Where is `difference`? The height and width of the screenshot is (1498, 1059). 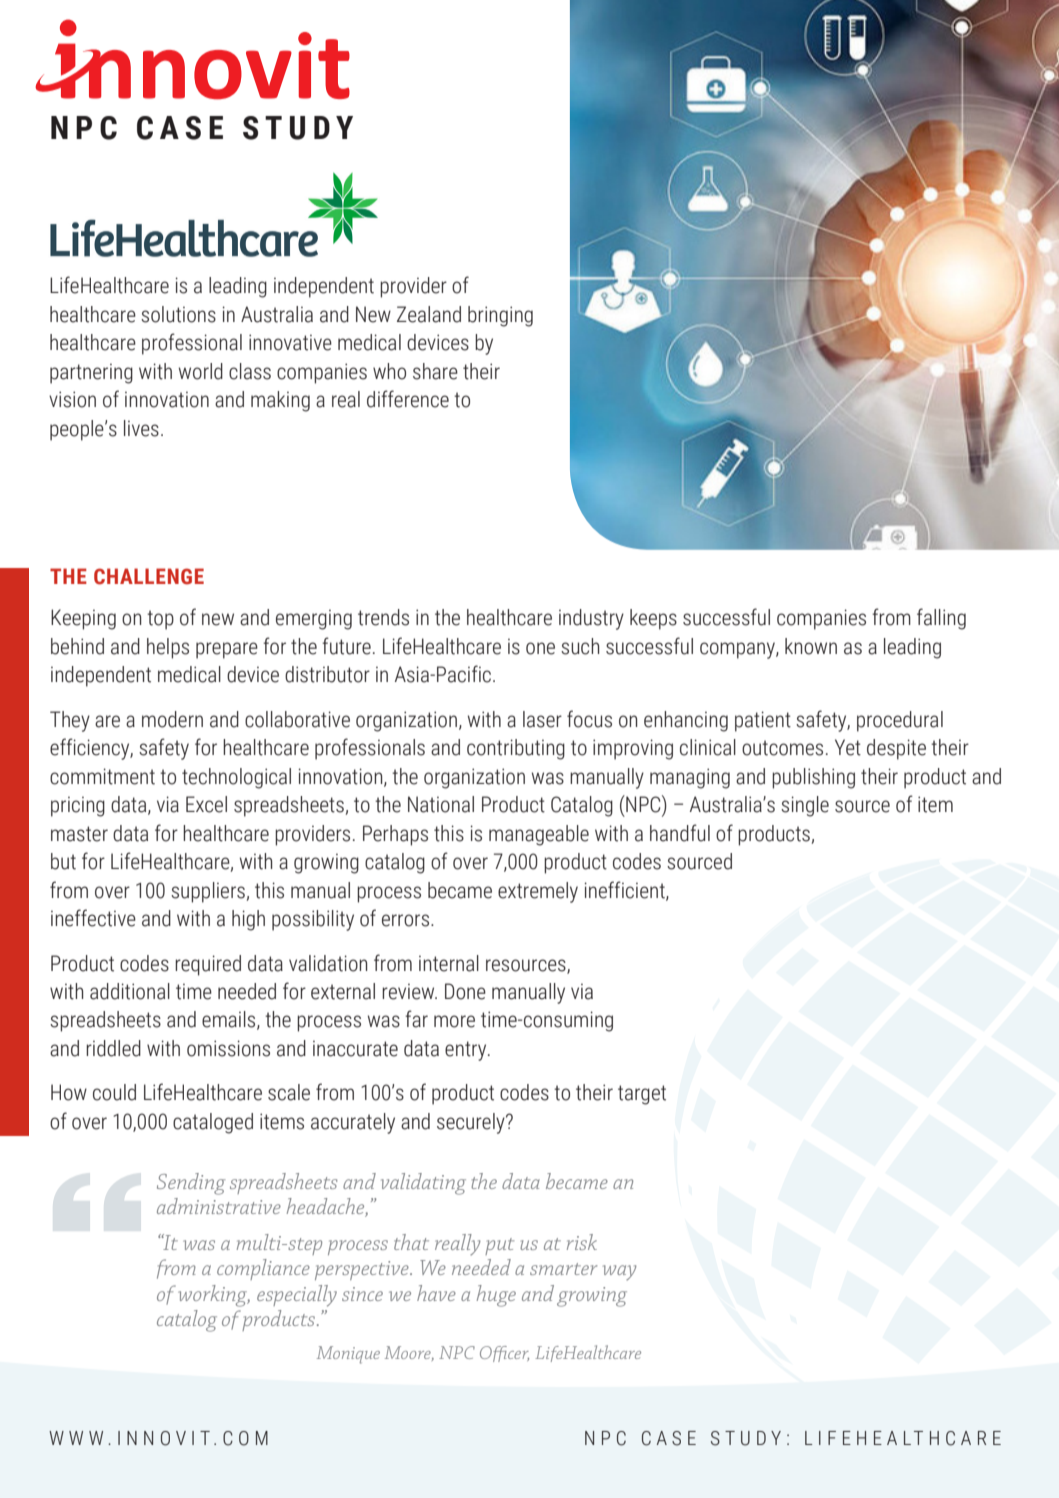 difference is located at coordinates (408, 399).
